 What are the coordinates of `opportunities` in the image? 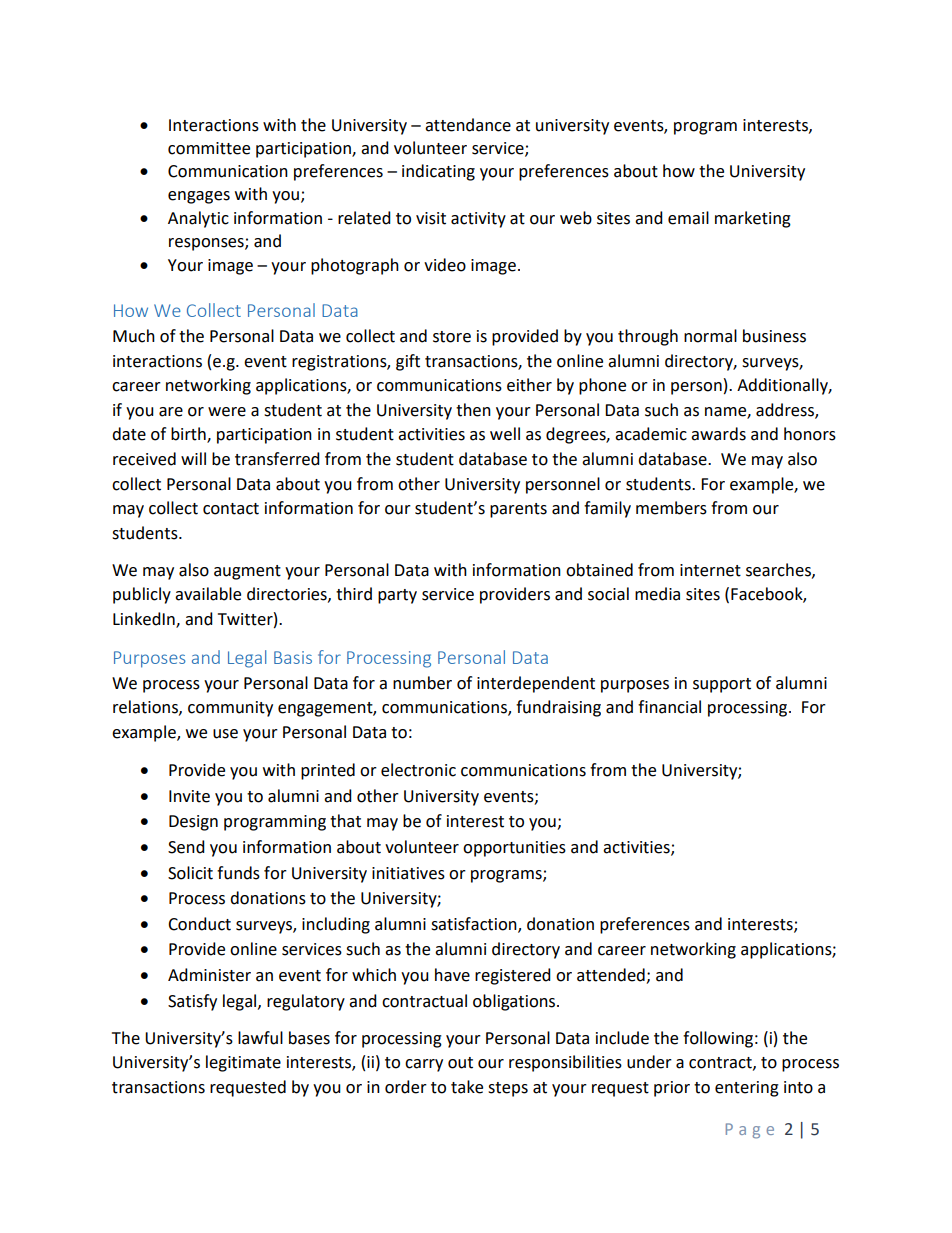 It's located at (514, 849).
